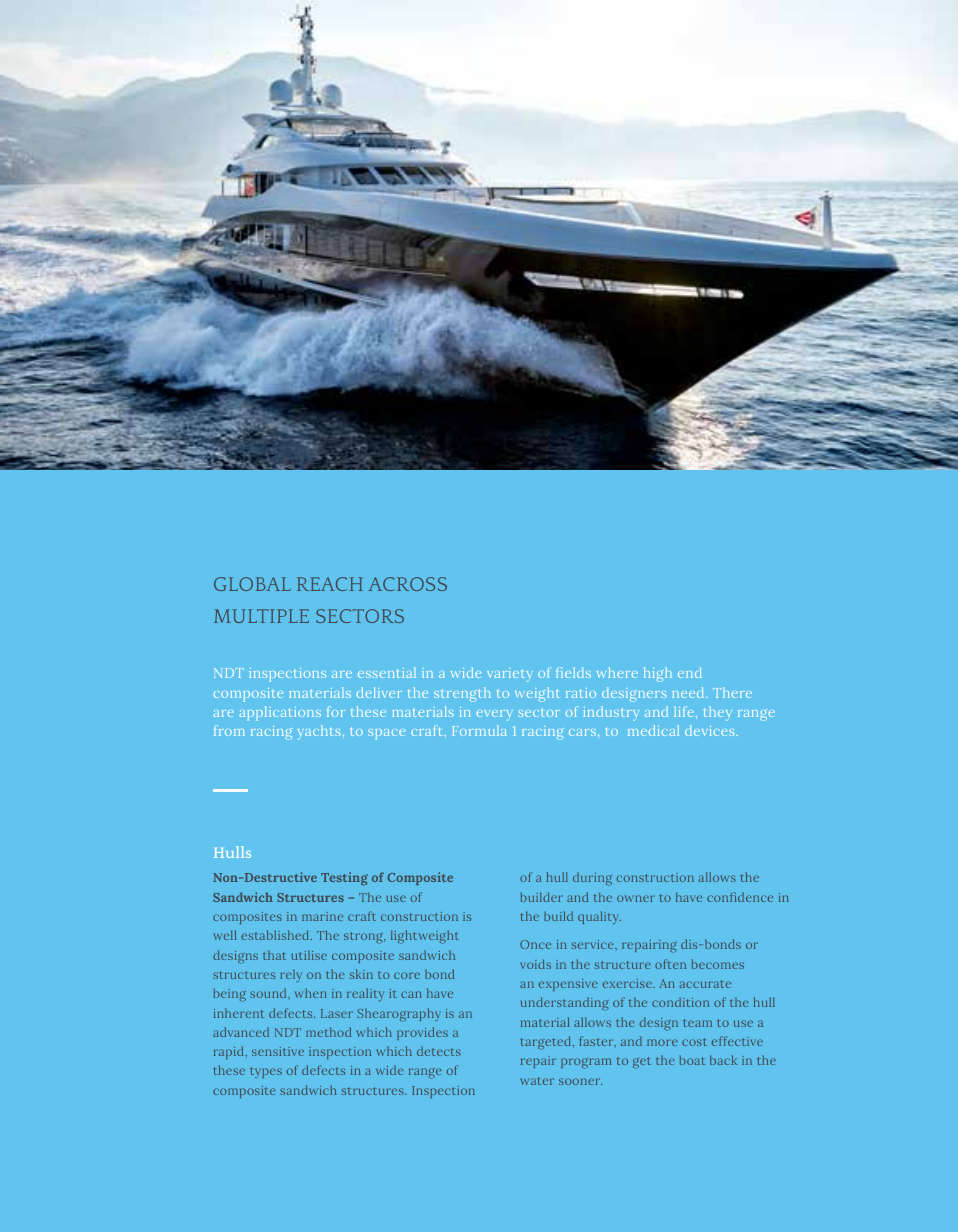 The height and width of the image is (1232, 958). Describe the element at coordinates (439, 1051) in the image. I see `detects` at that location.
